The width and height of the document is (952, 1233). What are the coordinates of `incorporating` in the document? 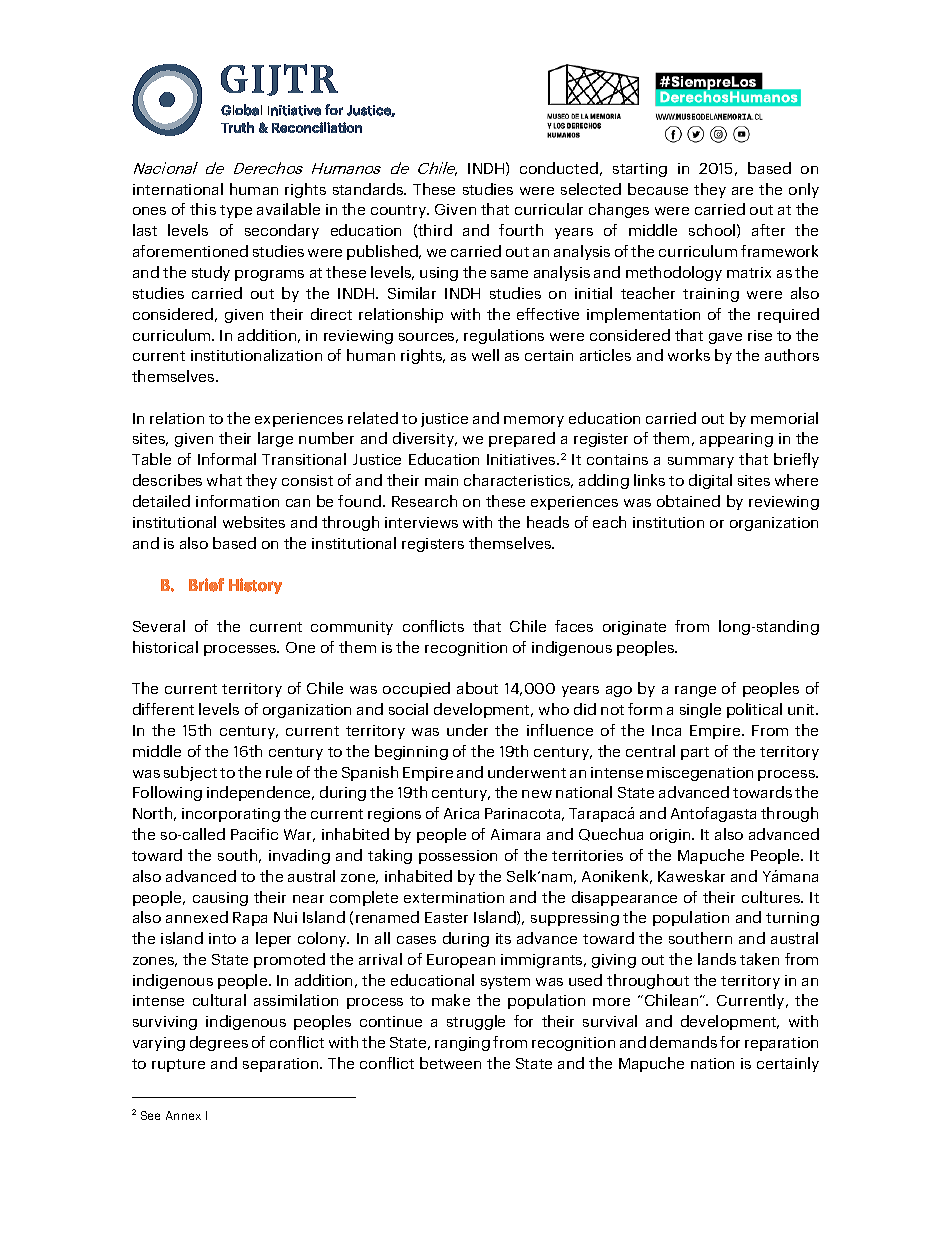 It's located at (231, 815).
